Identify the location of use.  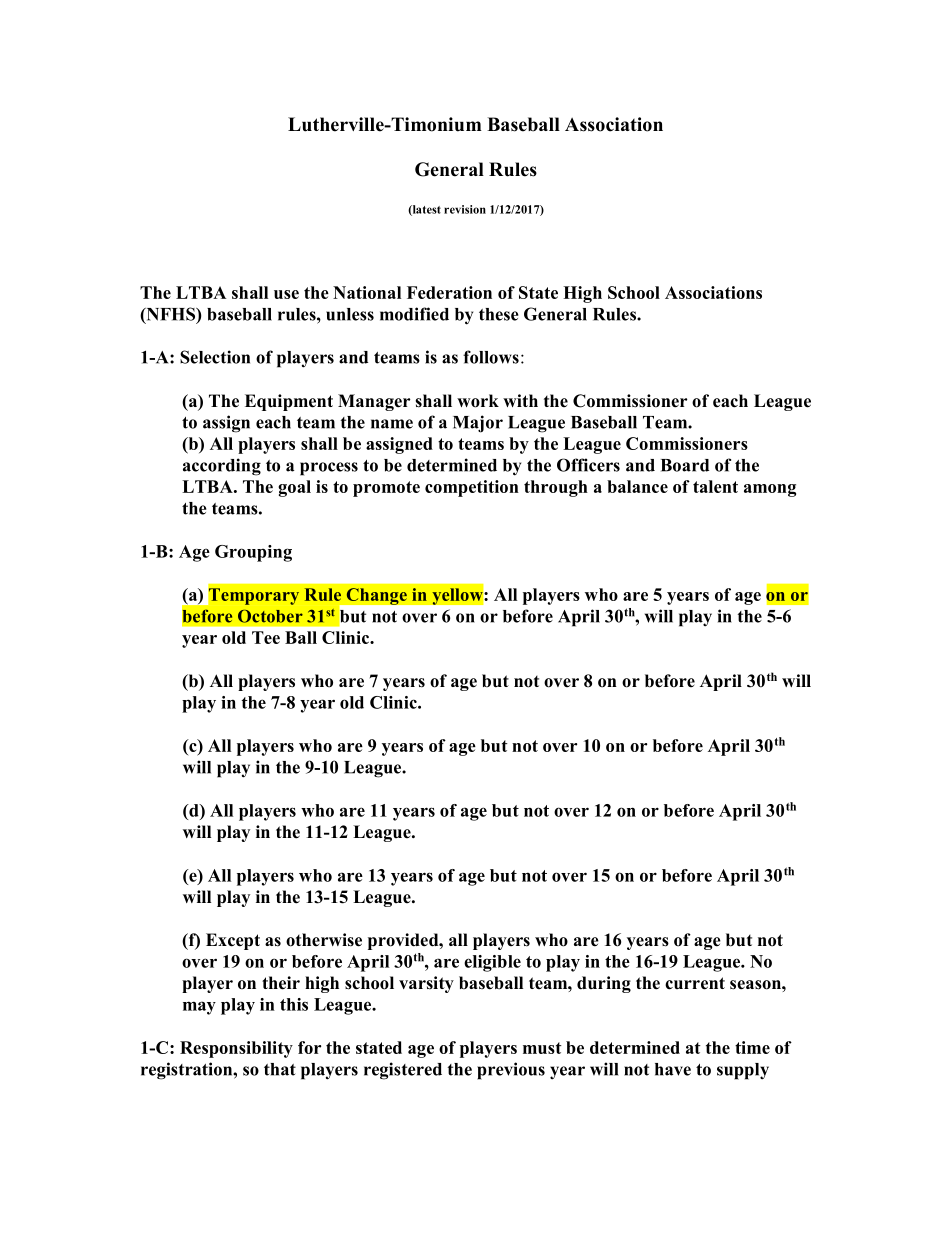
(286, 294).
